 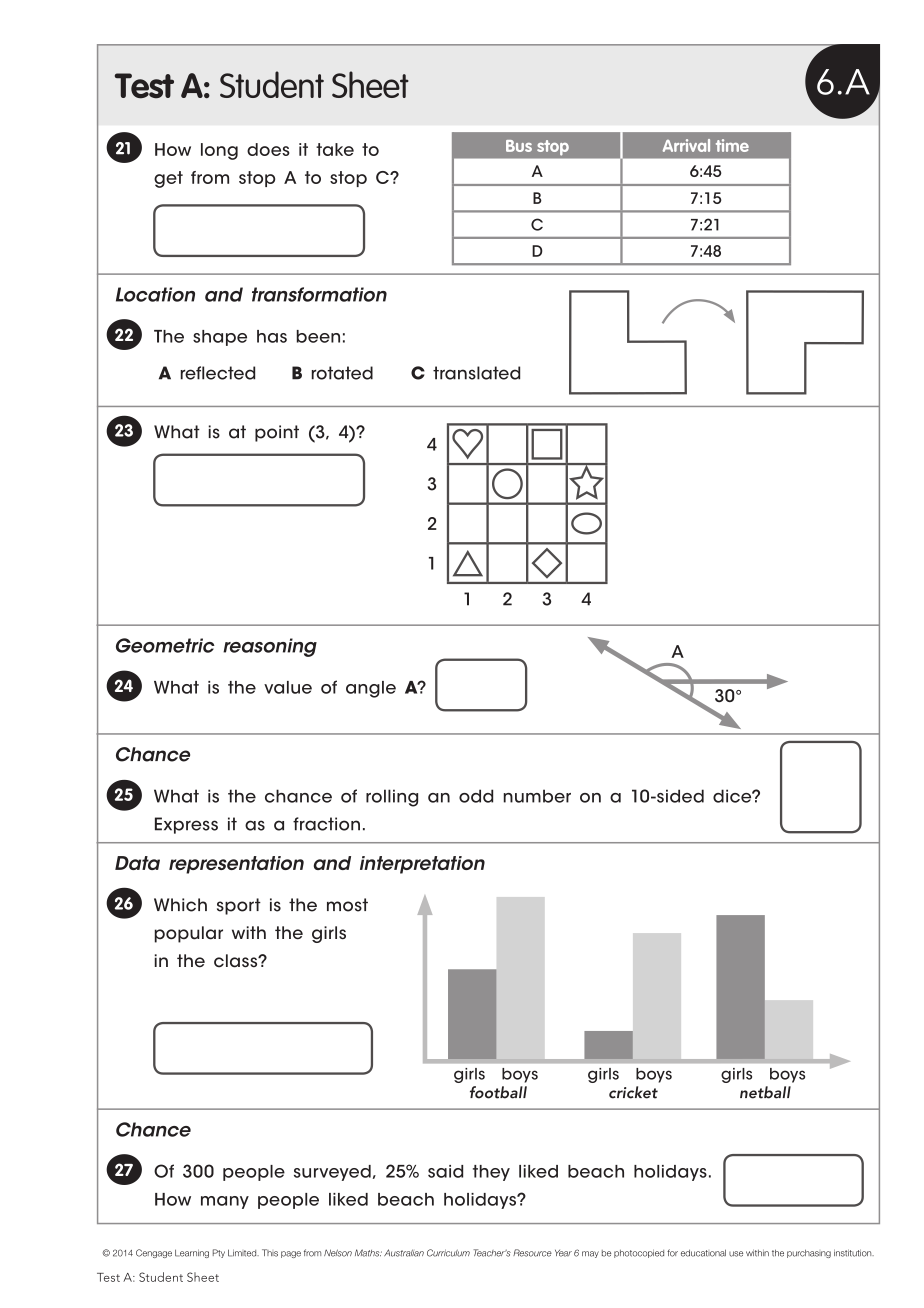 What do you see at coordinates (277, 433) in the page?
I see `point` at bounding box center [277, 433].
